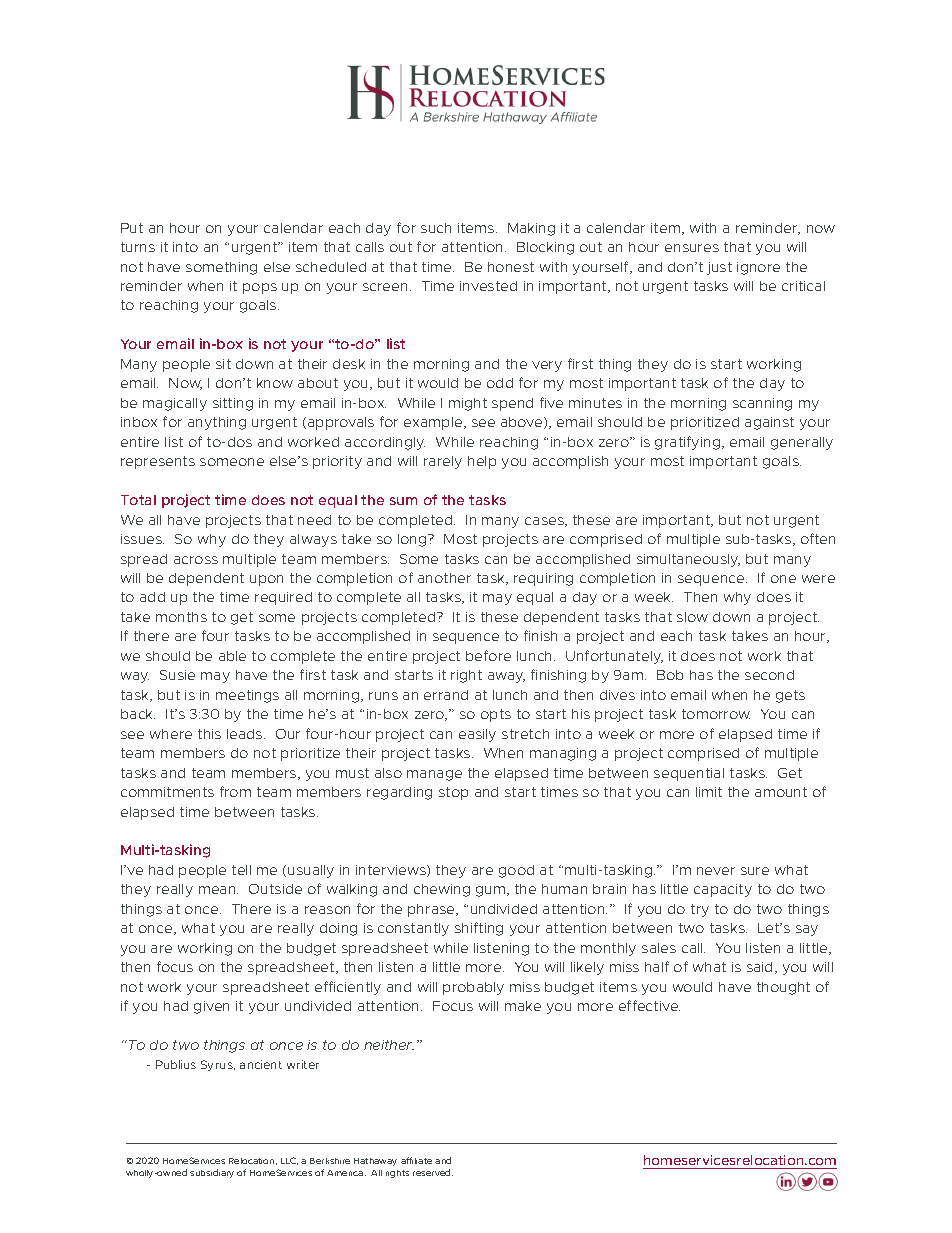 This screenshot has height=1233, width=952. I want to click on represents, so click(158, 462).
